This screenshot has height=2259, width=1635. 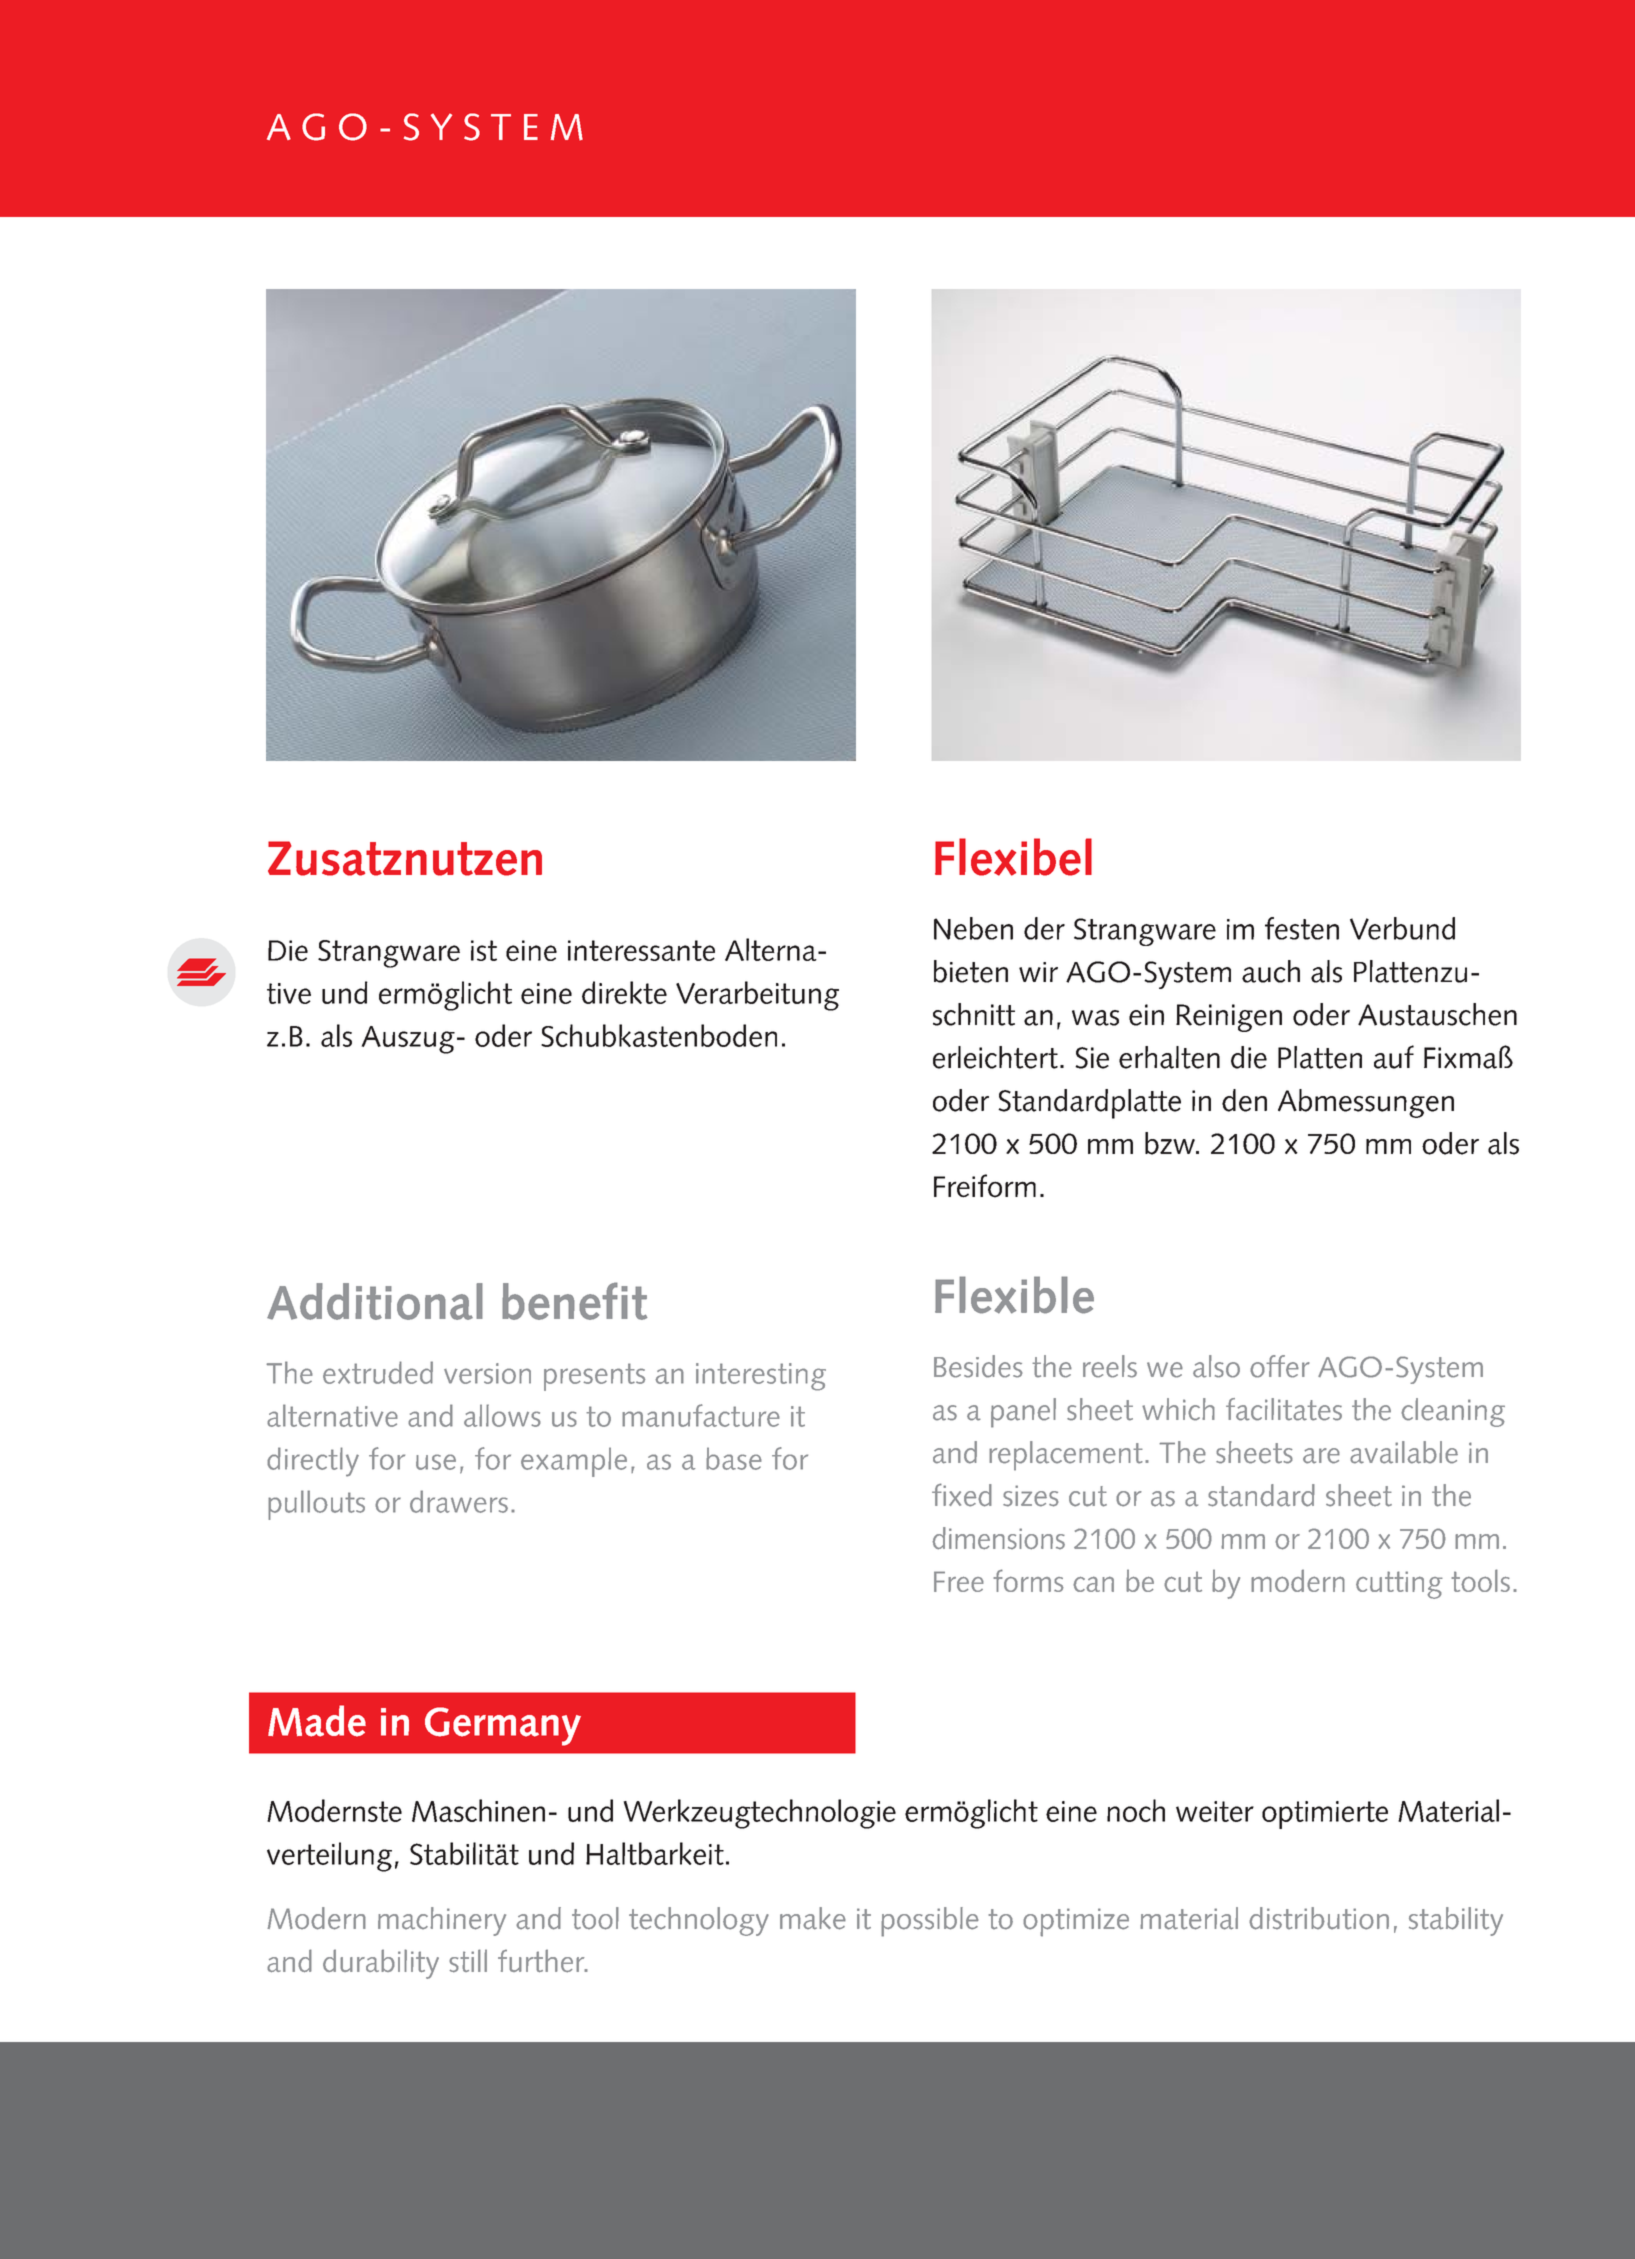 I want to click on was, so click(x=1095, y=1018).
